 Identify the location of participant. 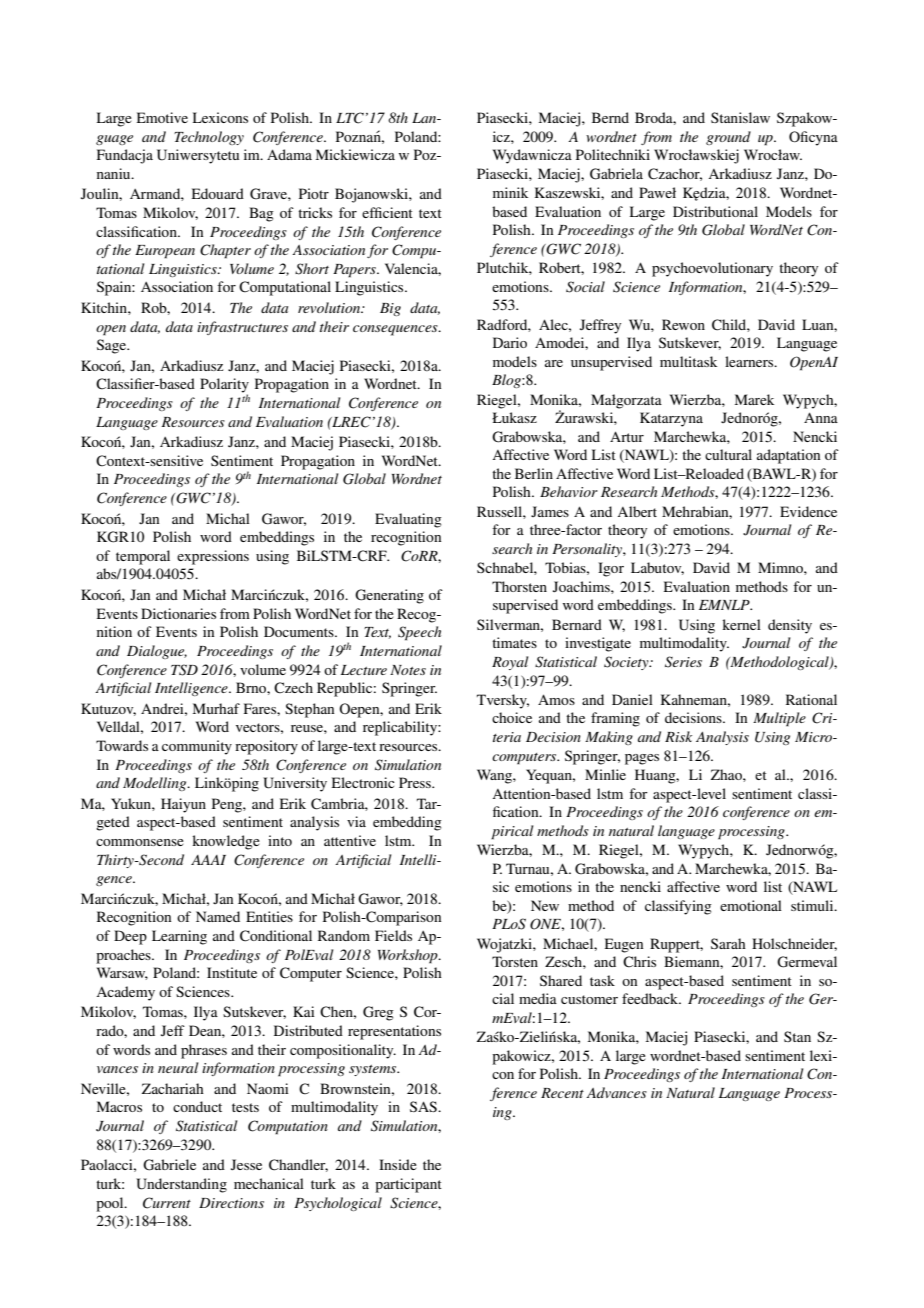
(408, 1185).
